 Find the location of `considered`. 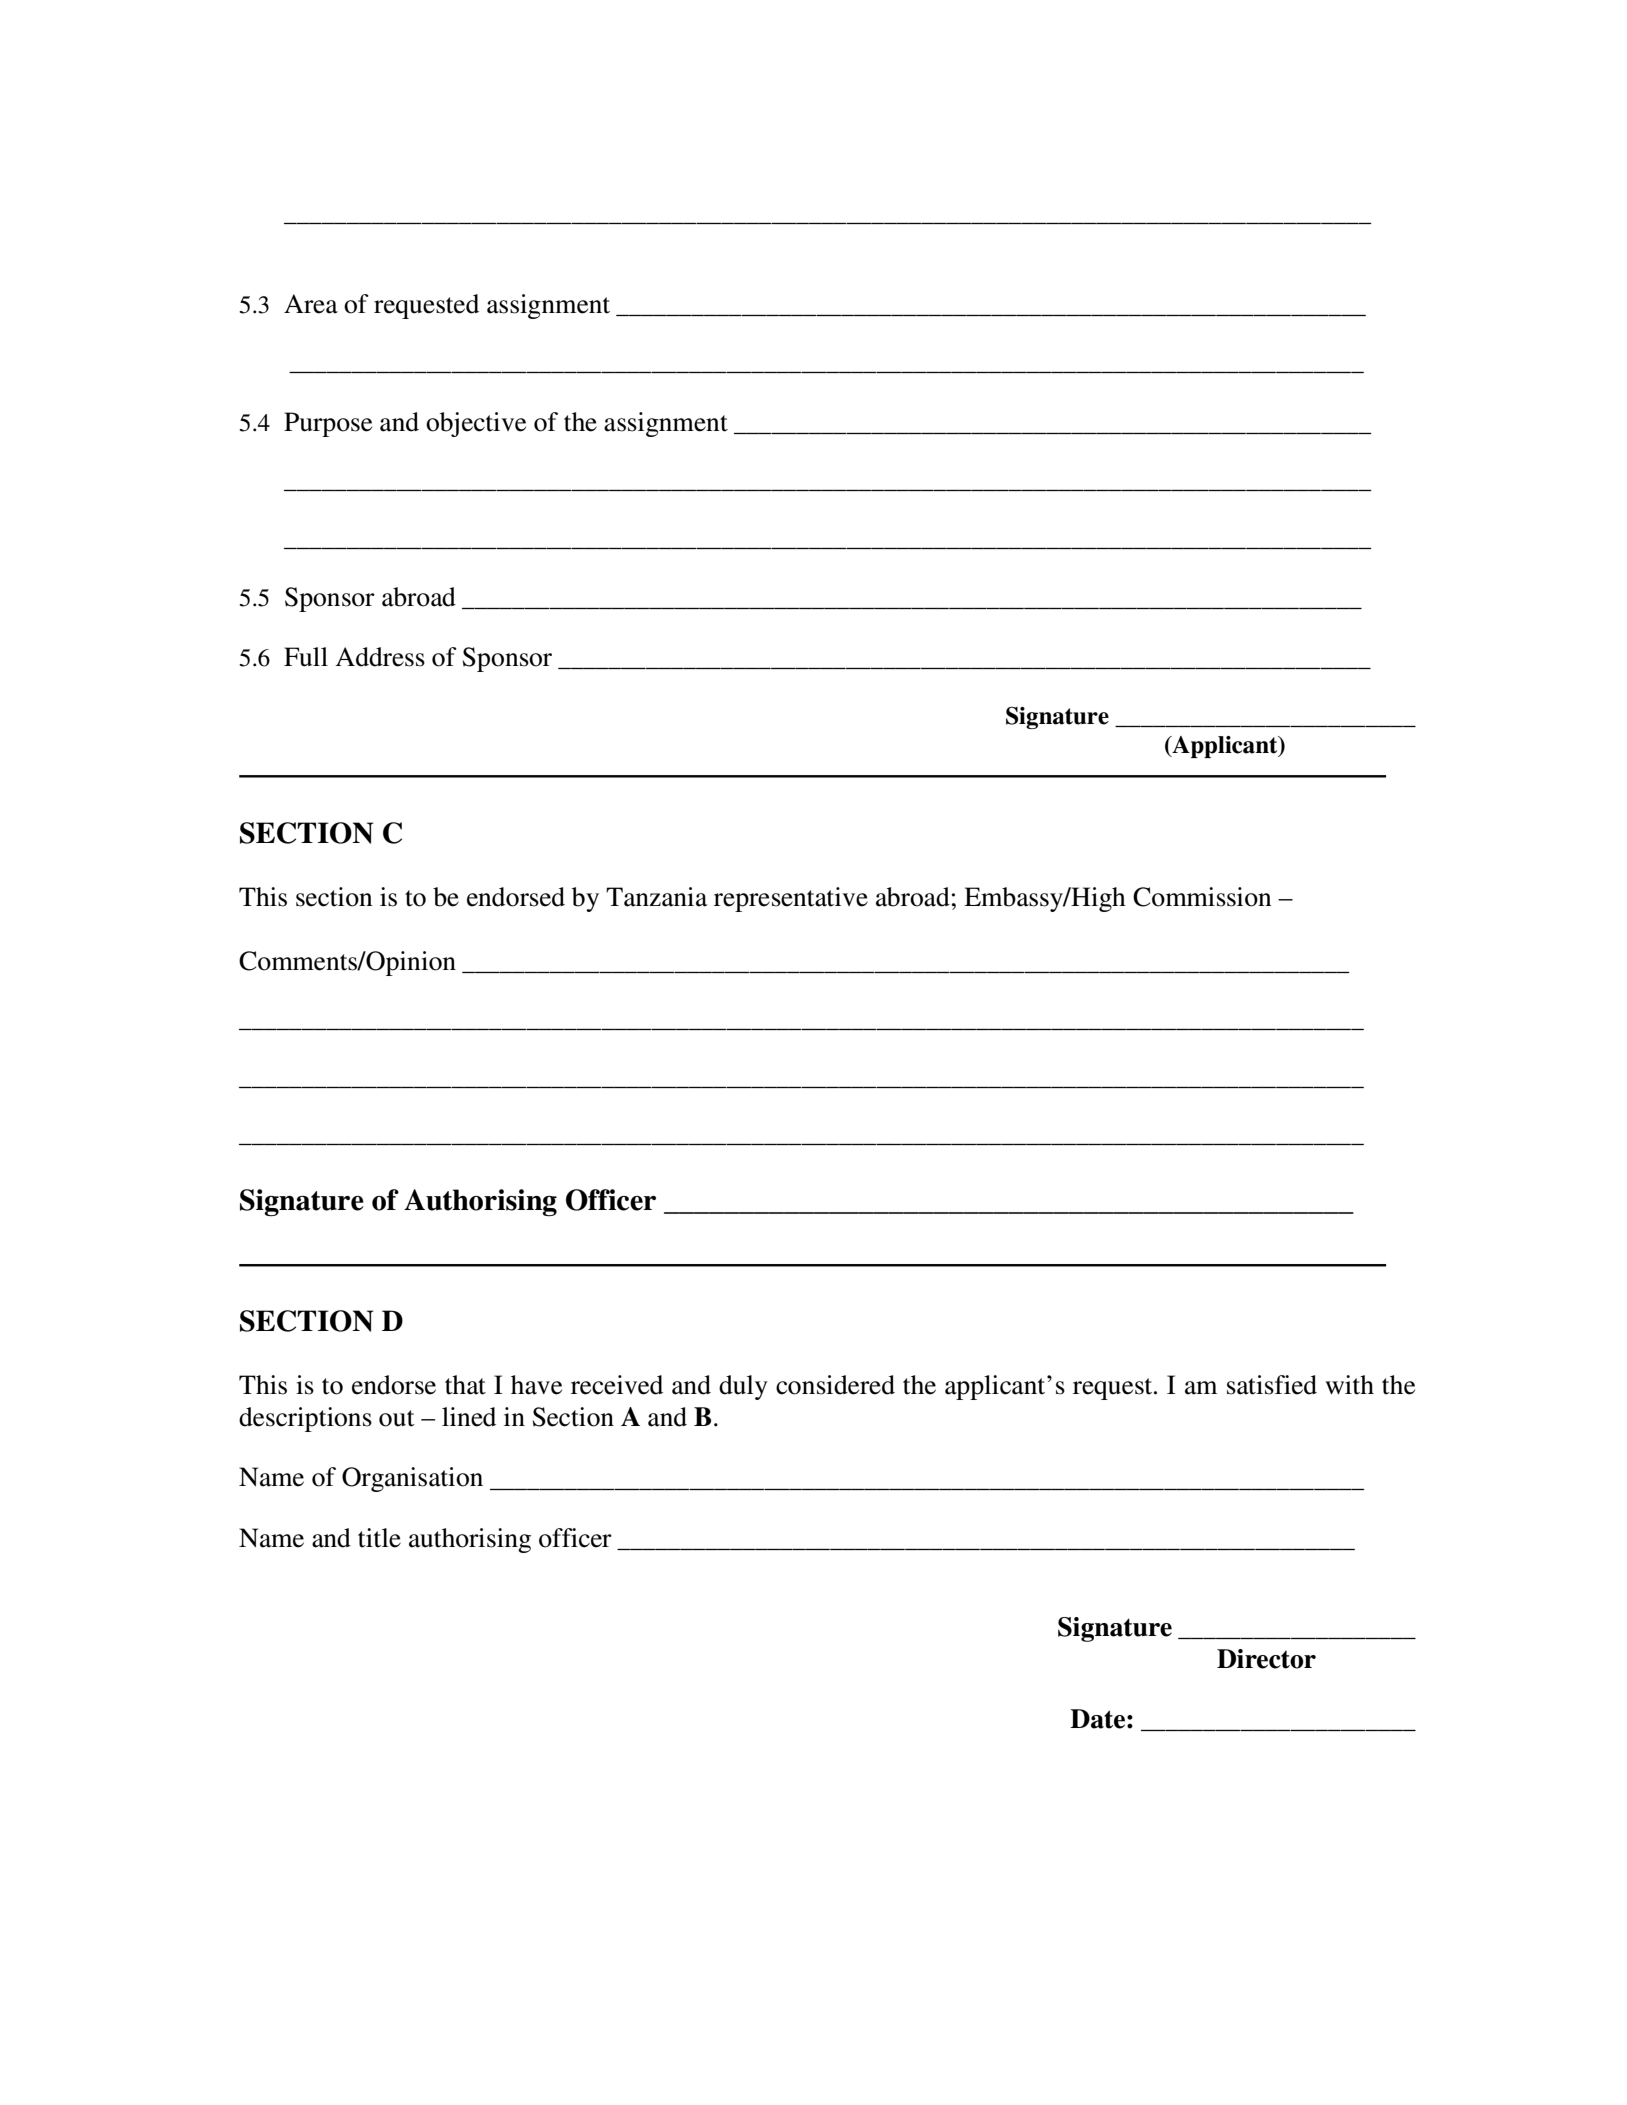

considered is located at coordinates (835, 1385).
